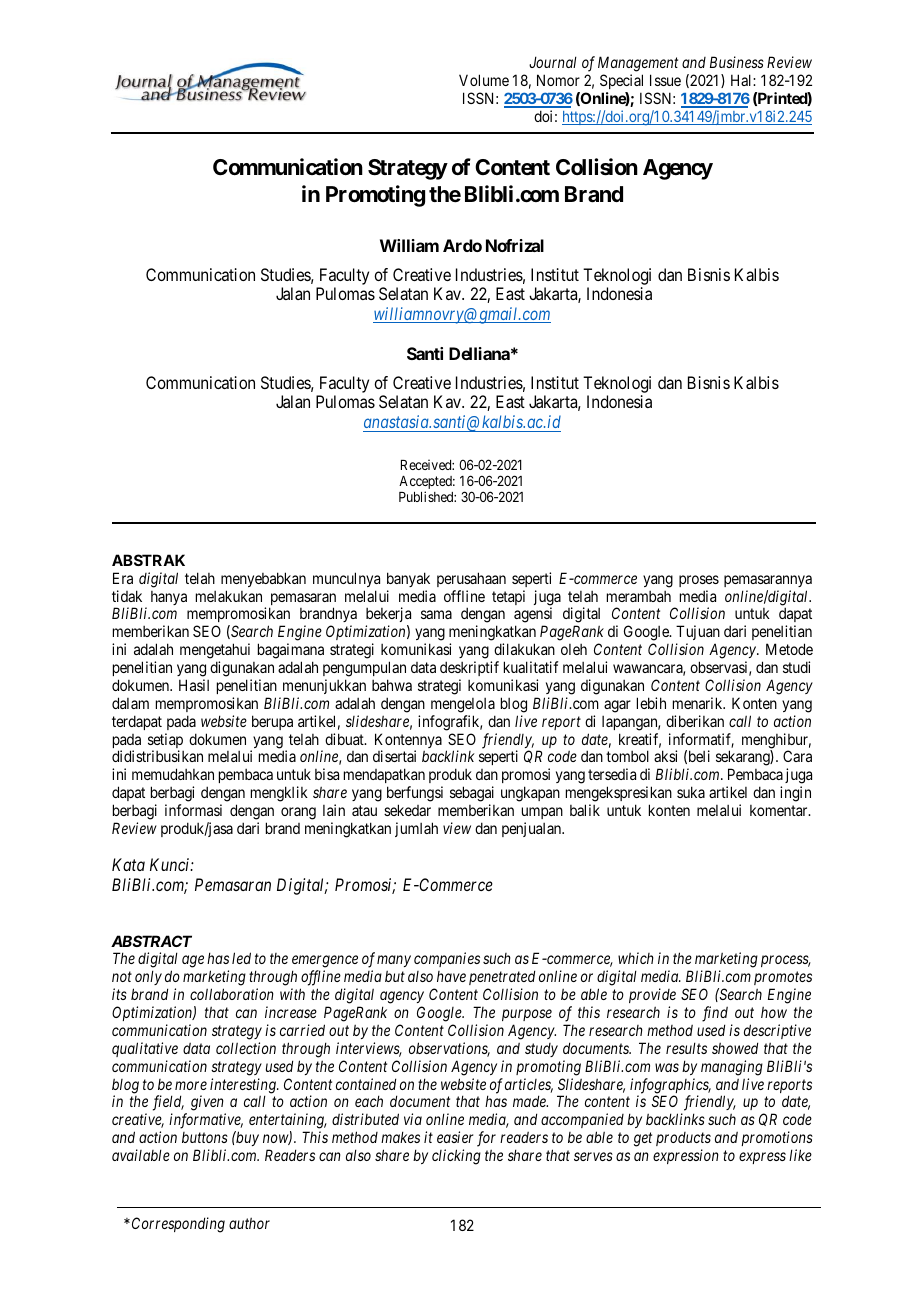 The image size is (924, 1308). I want to click on atau, so click(364, 810).
